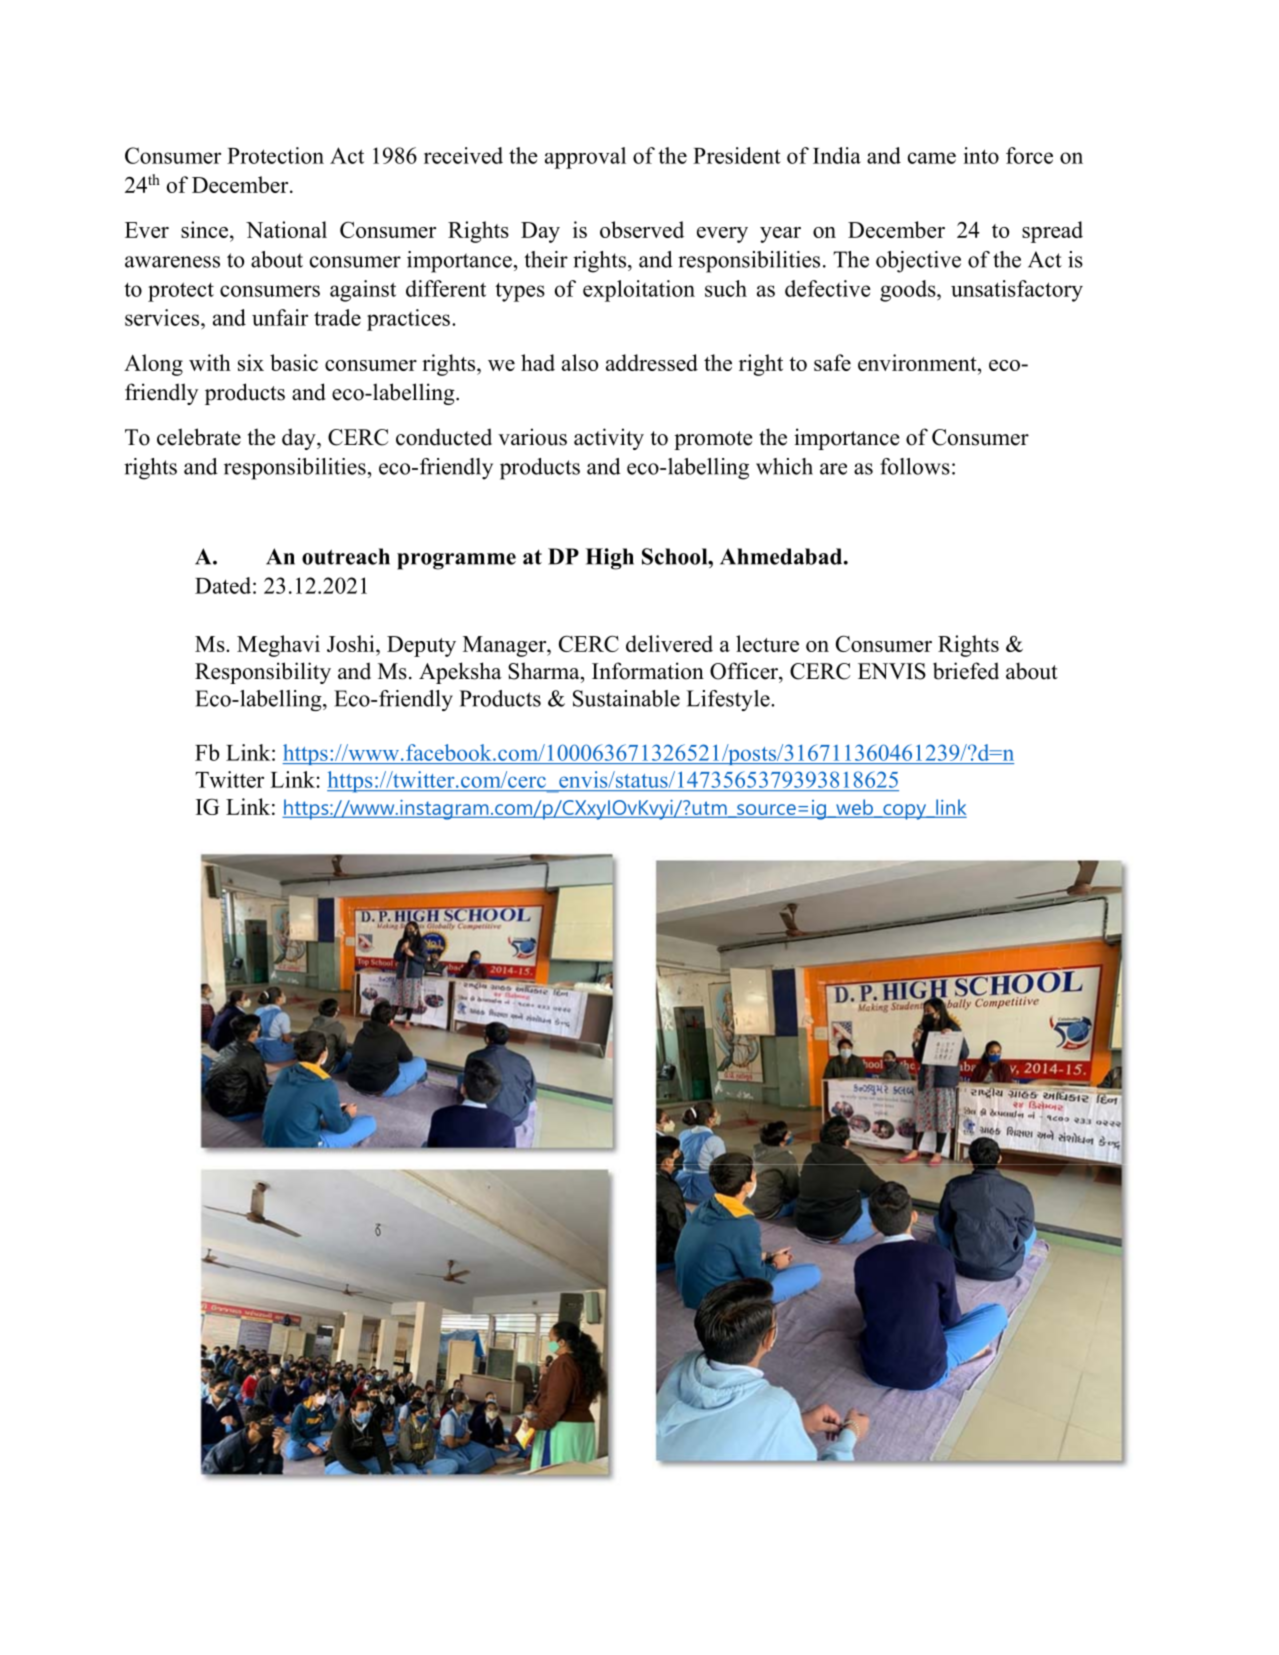 This screenshot has height=1655, width=1279. Describe the element at coordinates (626, 698) in the screenshot. I see `Sustainable` at that location.
